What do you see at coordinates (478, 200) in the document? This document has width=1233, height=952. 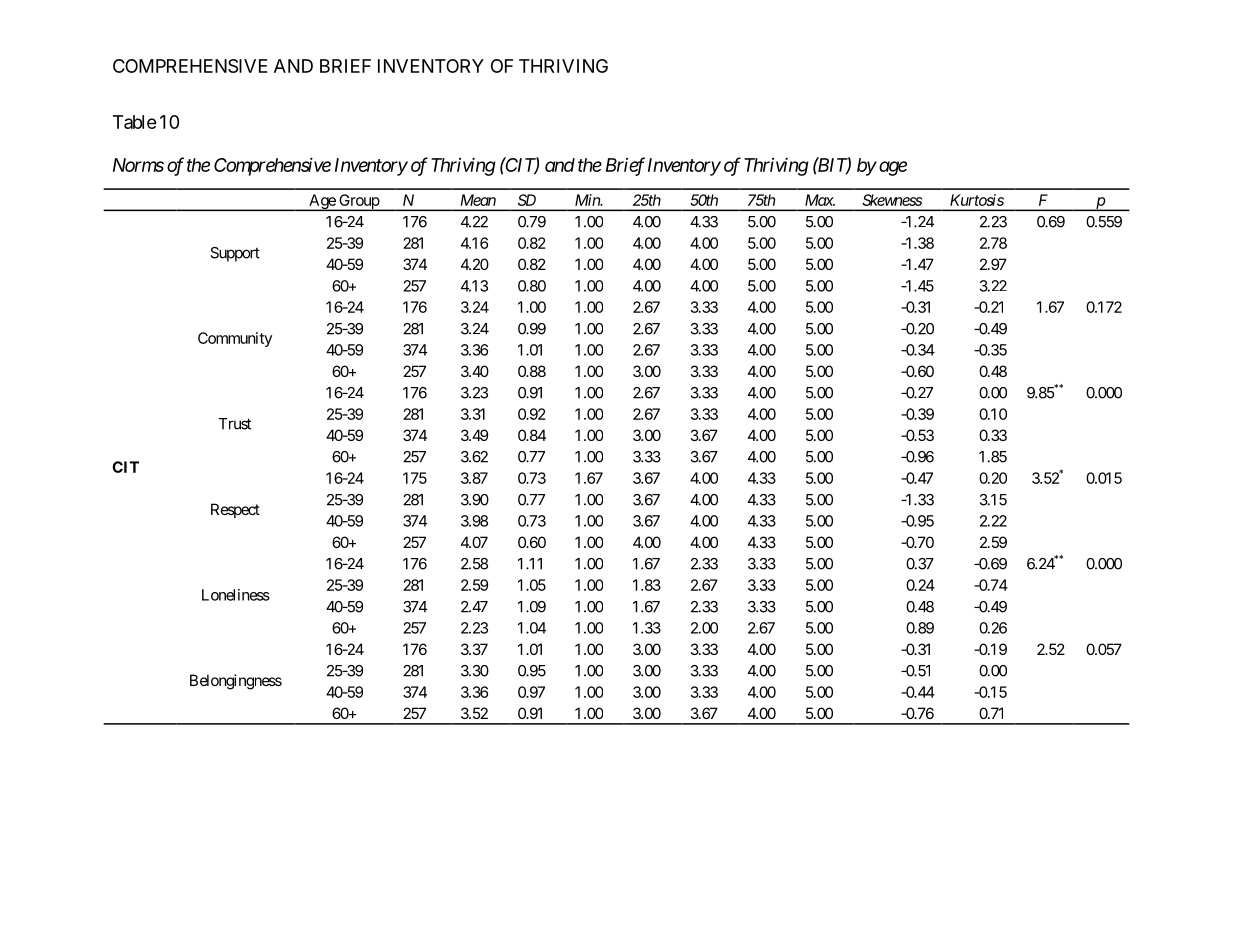 I see `Mean` at bounding box center [478, 200].
